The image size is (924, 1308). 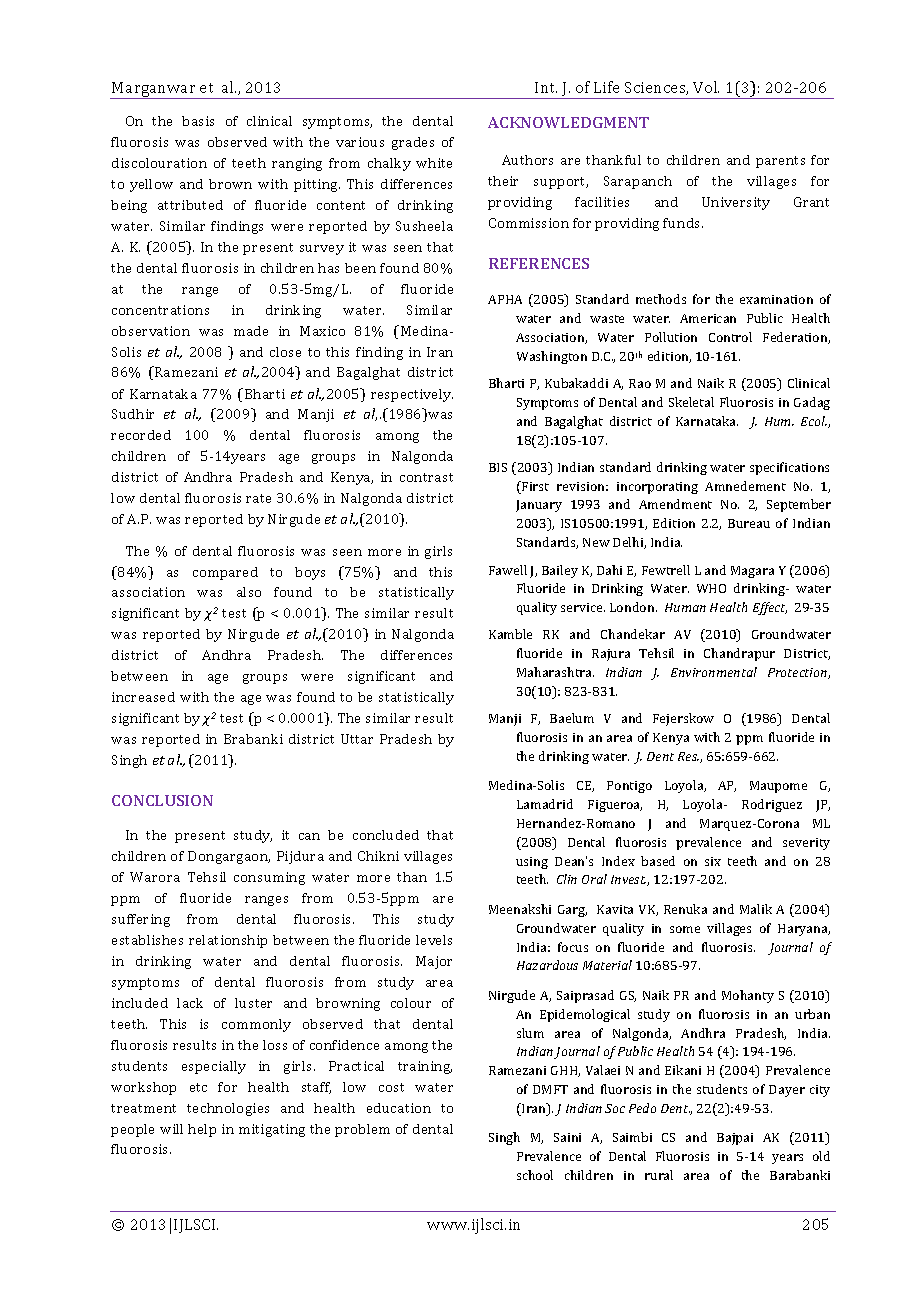 What do you see at coordinates (198, 121) in the screenshot?
I see `basis` at bounding box center [198, 121].
